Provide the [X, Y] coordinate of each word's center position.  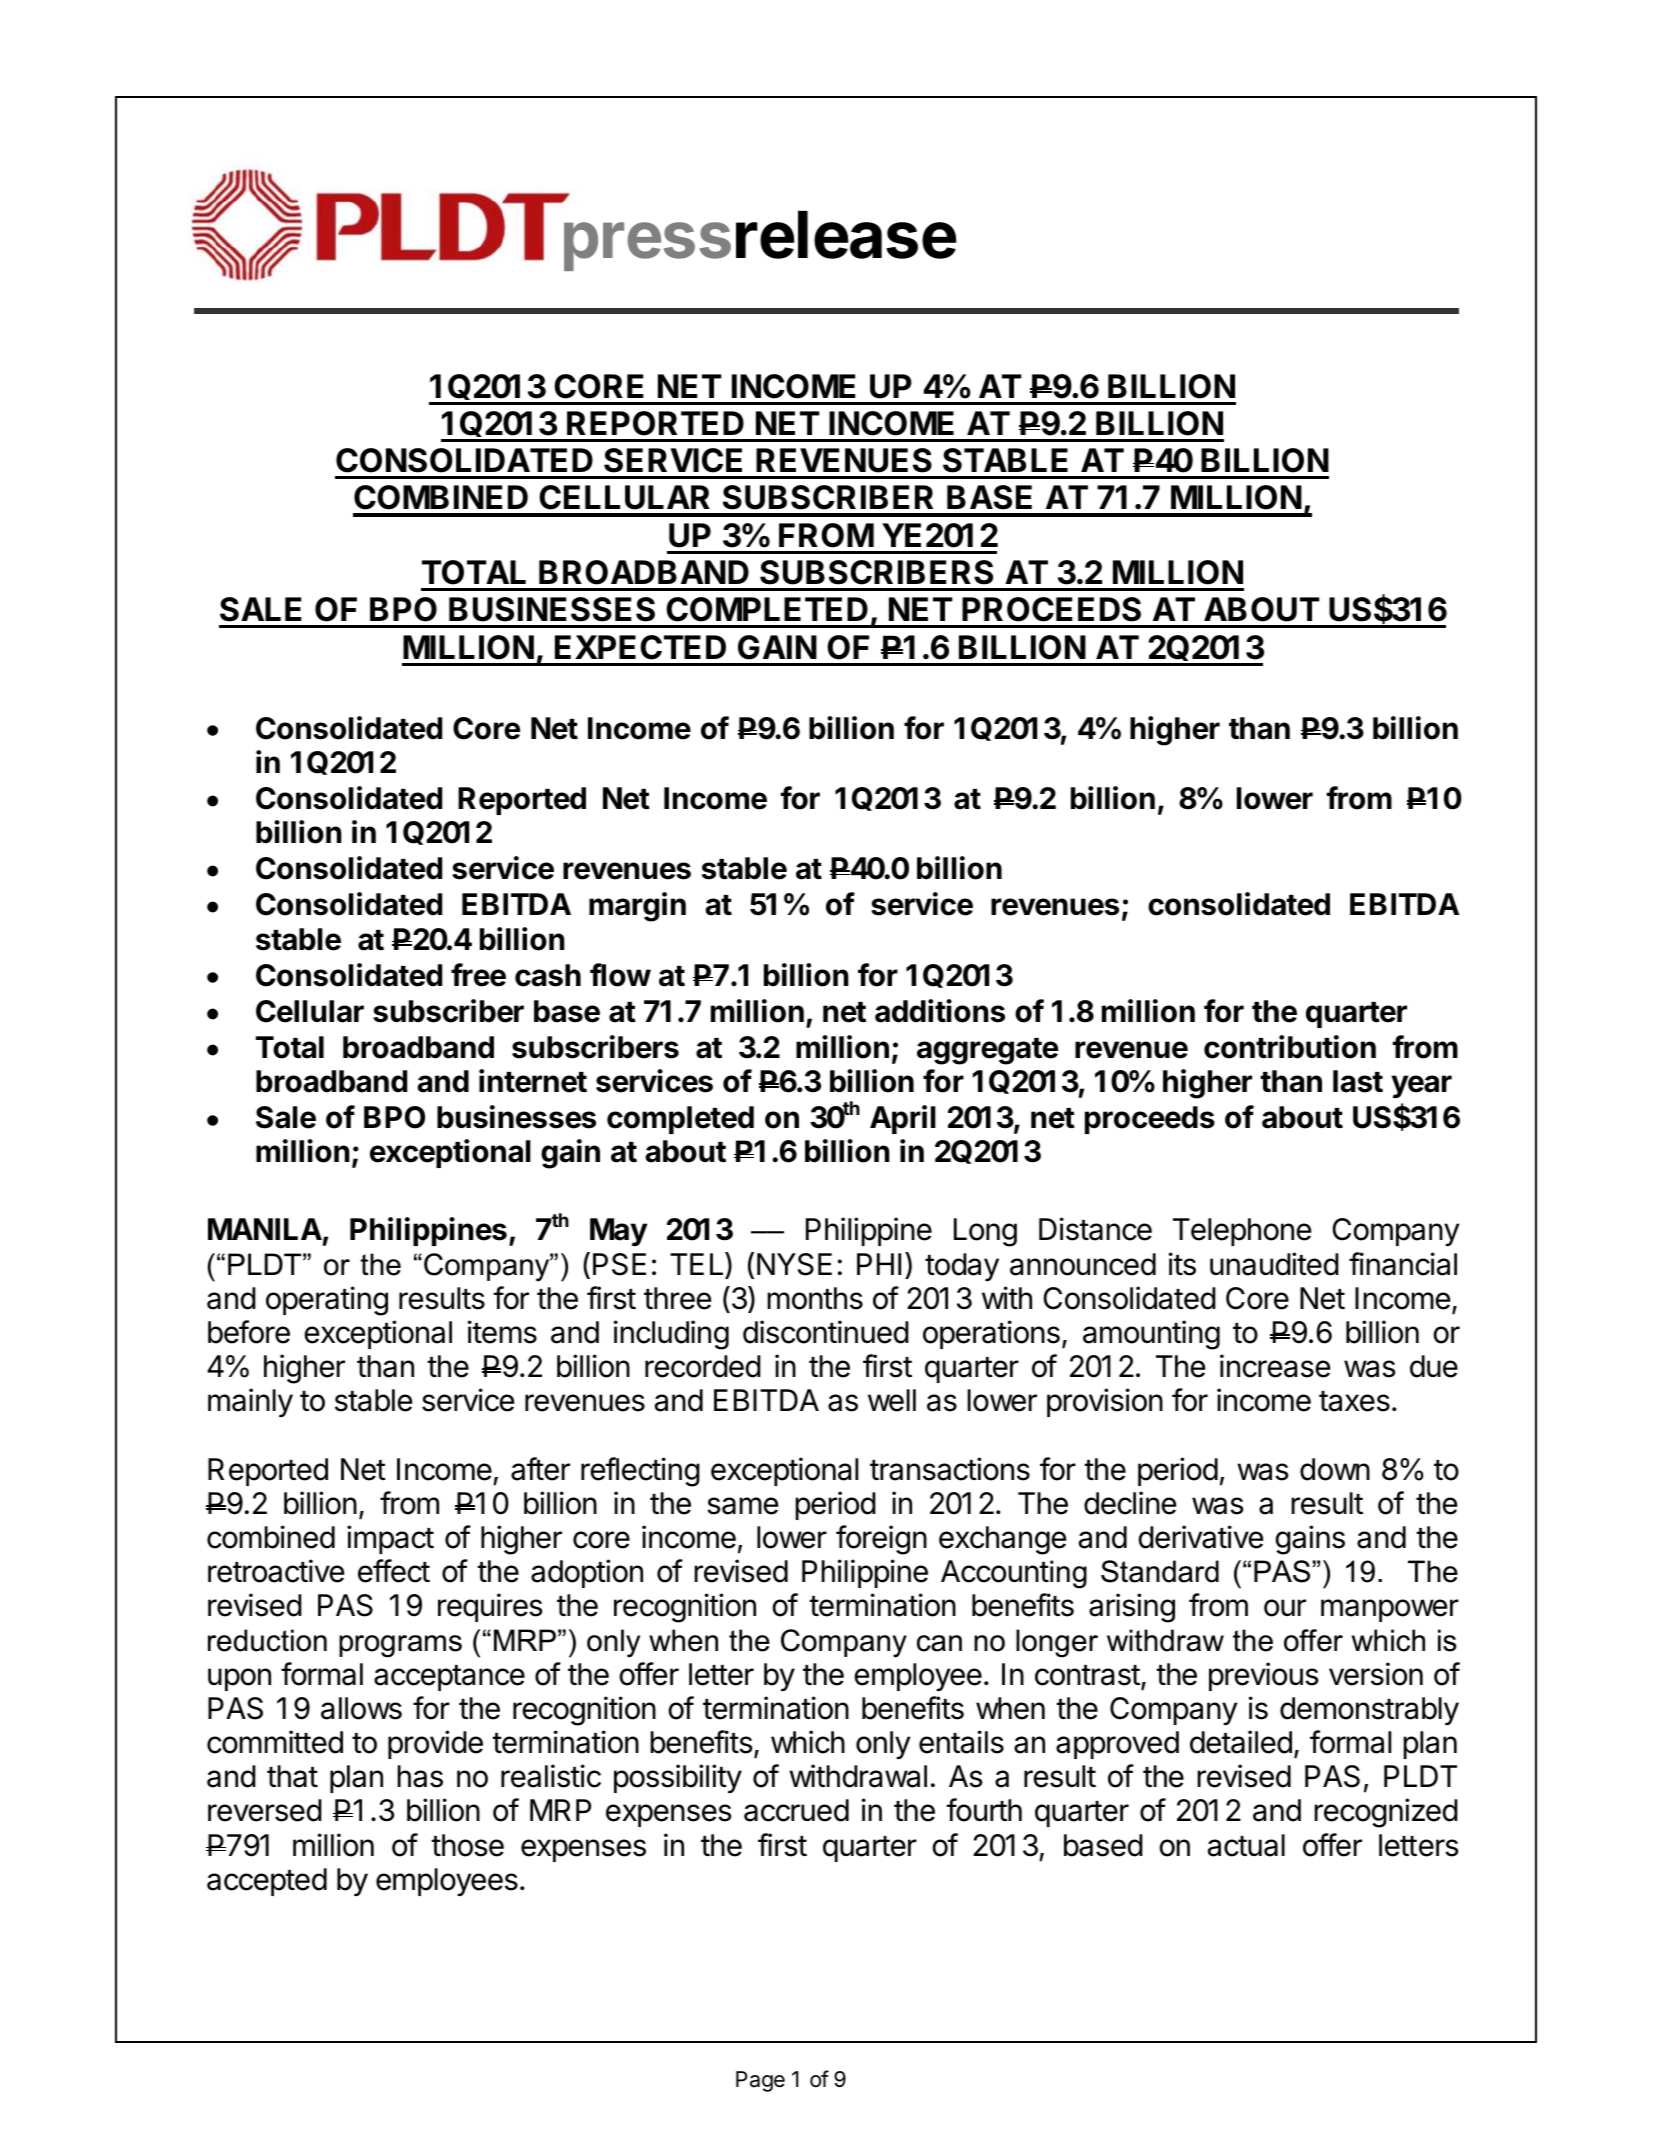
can [939, 1643]
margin [637, 907]
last [1358, 1081]
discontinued [826, 1332]
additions [940, 1011]
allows [361, 1708]
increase [1275, 1366]
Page [760, 2081]
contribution [1290, 1047]
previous [1264, 1676]
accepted [267, 1882]
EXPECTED [640, 647]
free [478, 975]
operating [327, 1301]
